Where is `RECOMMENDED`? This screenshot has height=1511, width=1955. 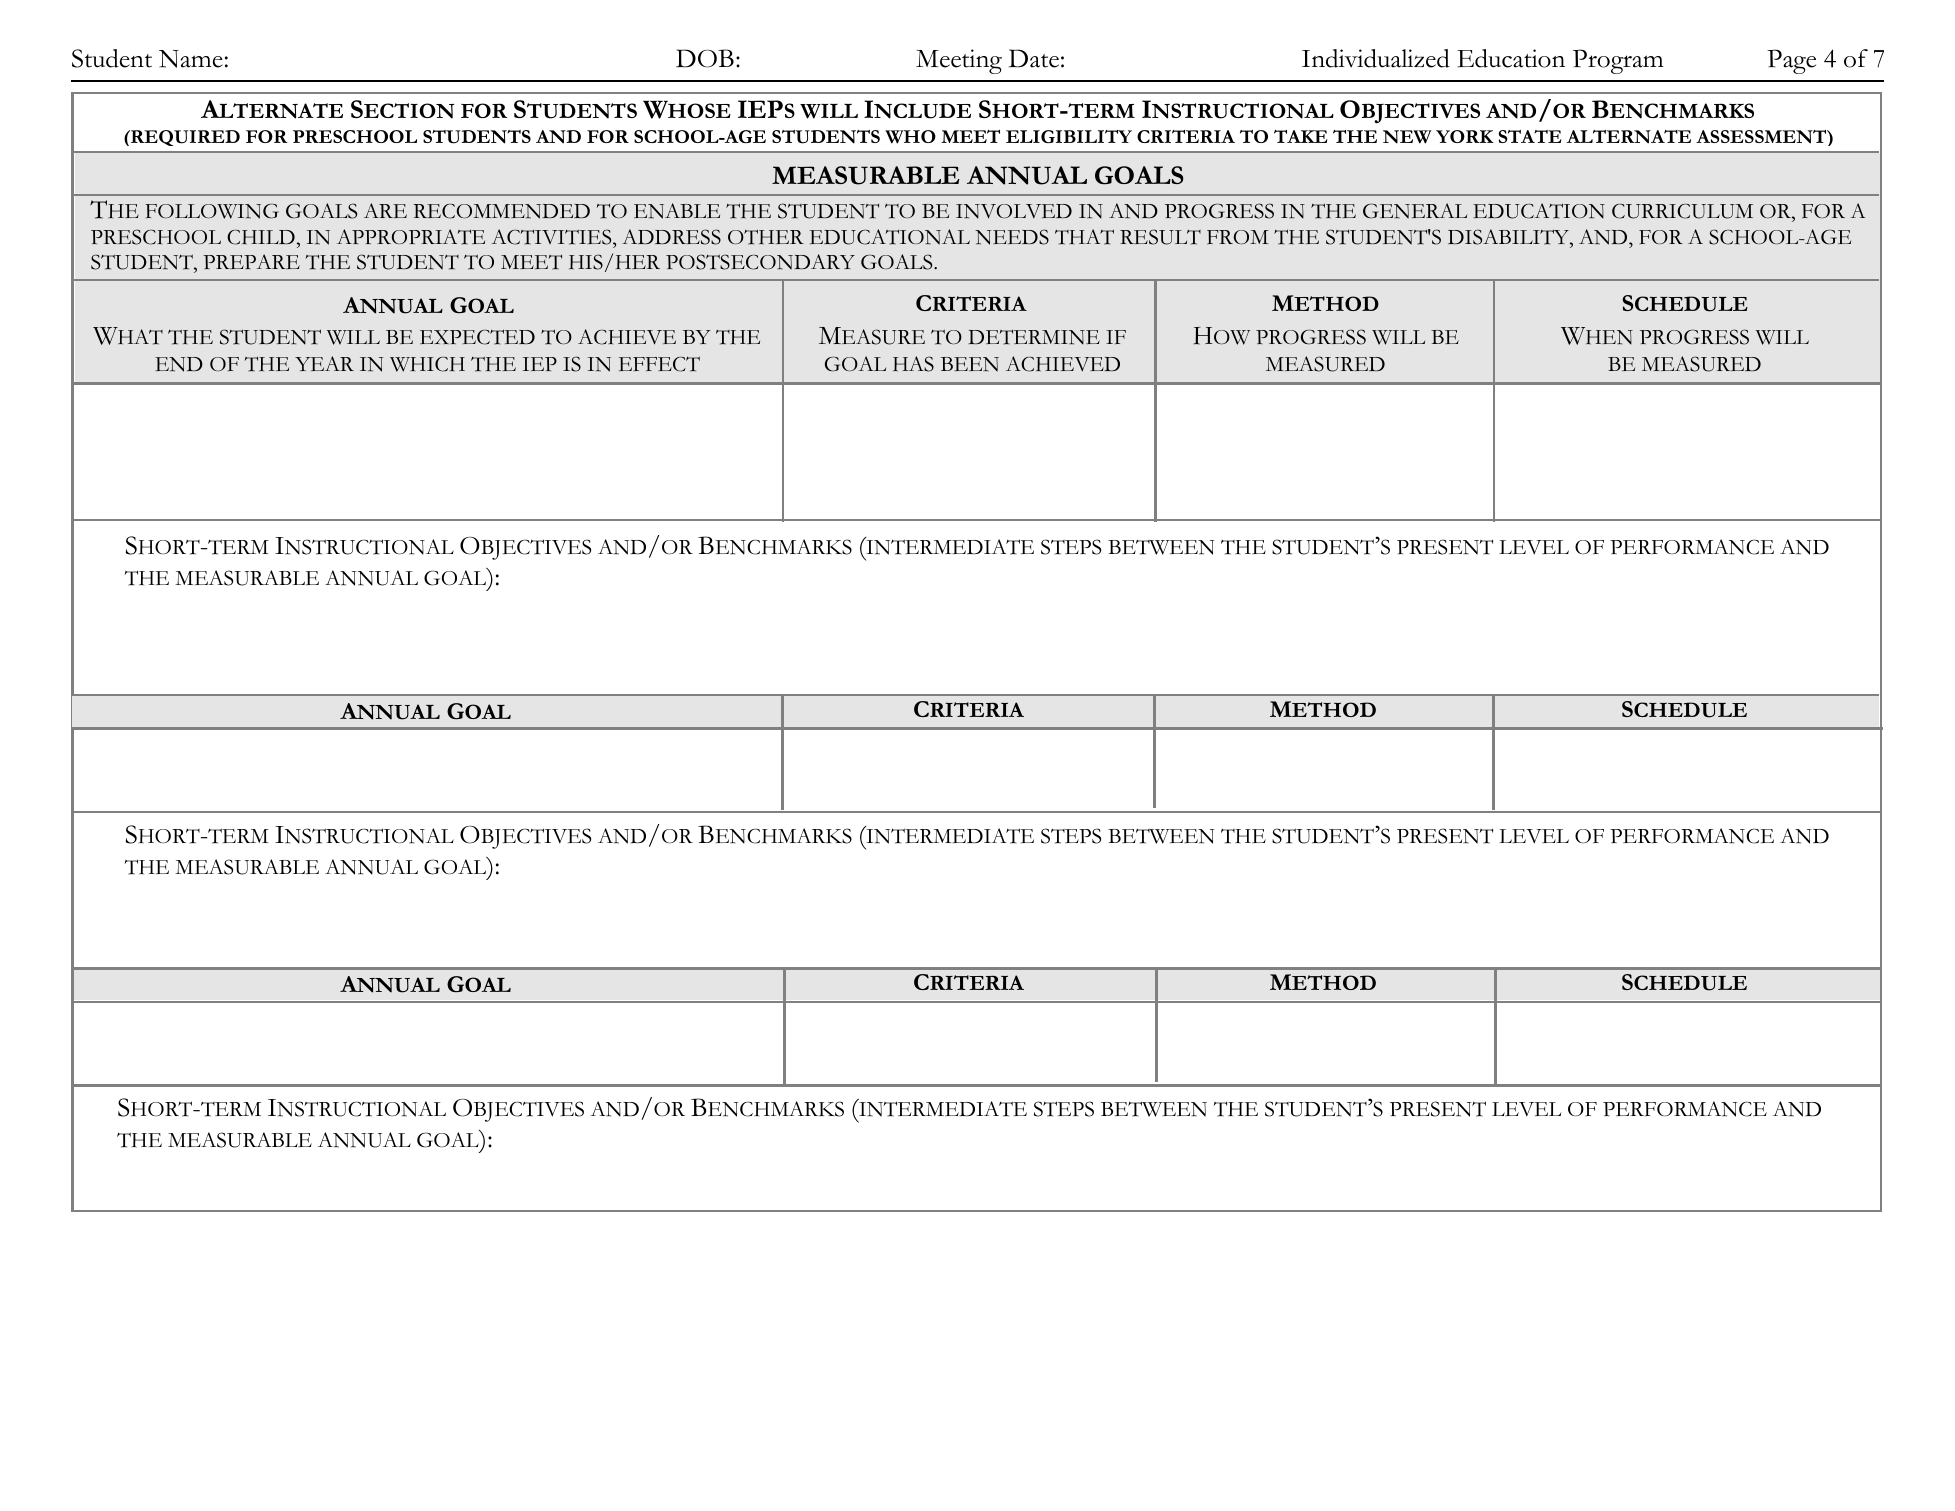 RECOMMENDED is located at coordinates (501, 211).
